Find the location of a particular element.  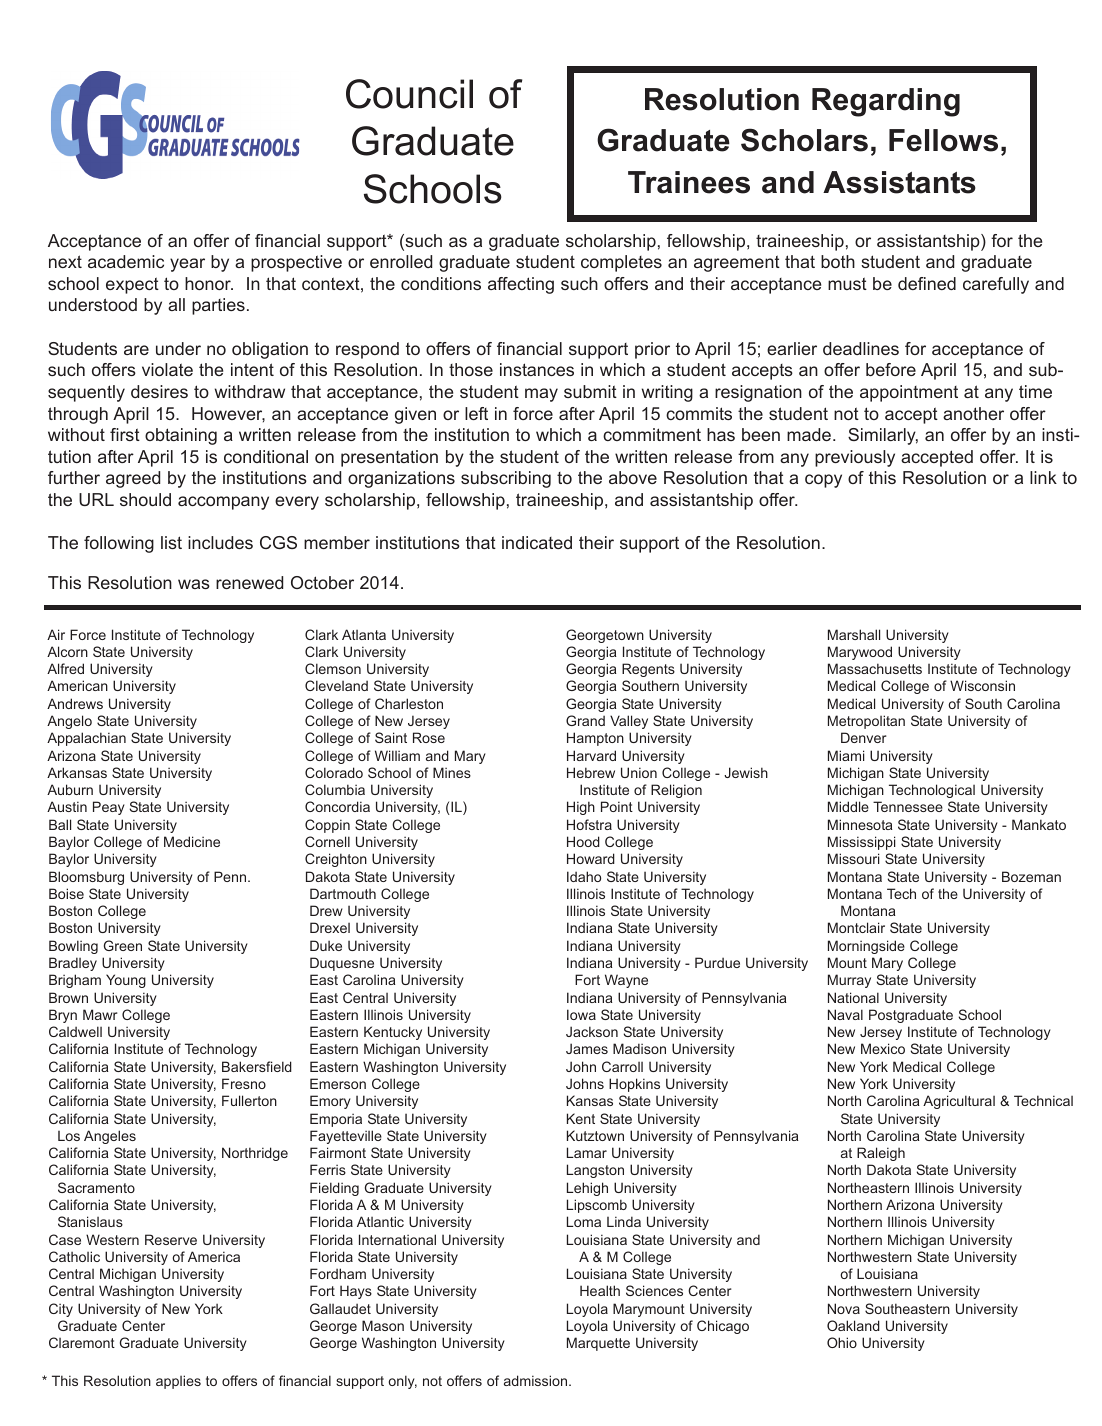

Appalachian is located at coordinates (86, 739).
